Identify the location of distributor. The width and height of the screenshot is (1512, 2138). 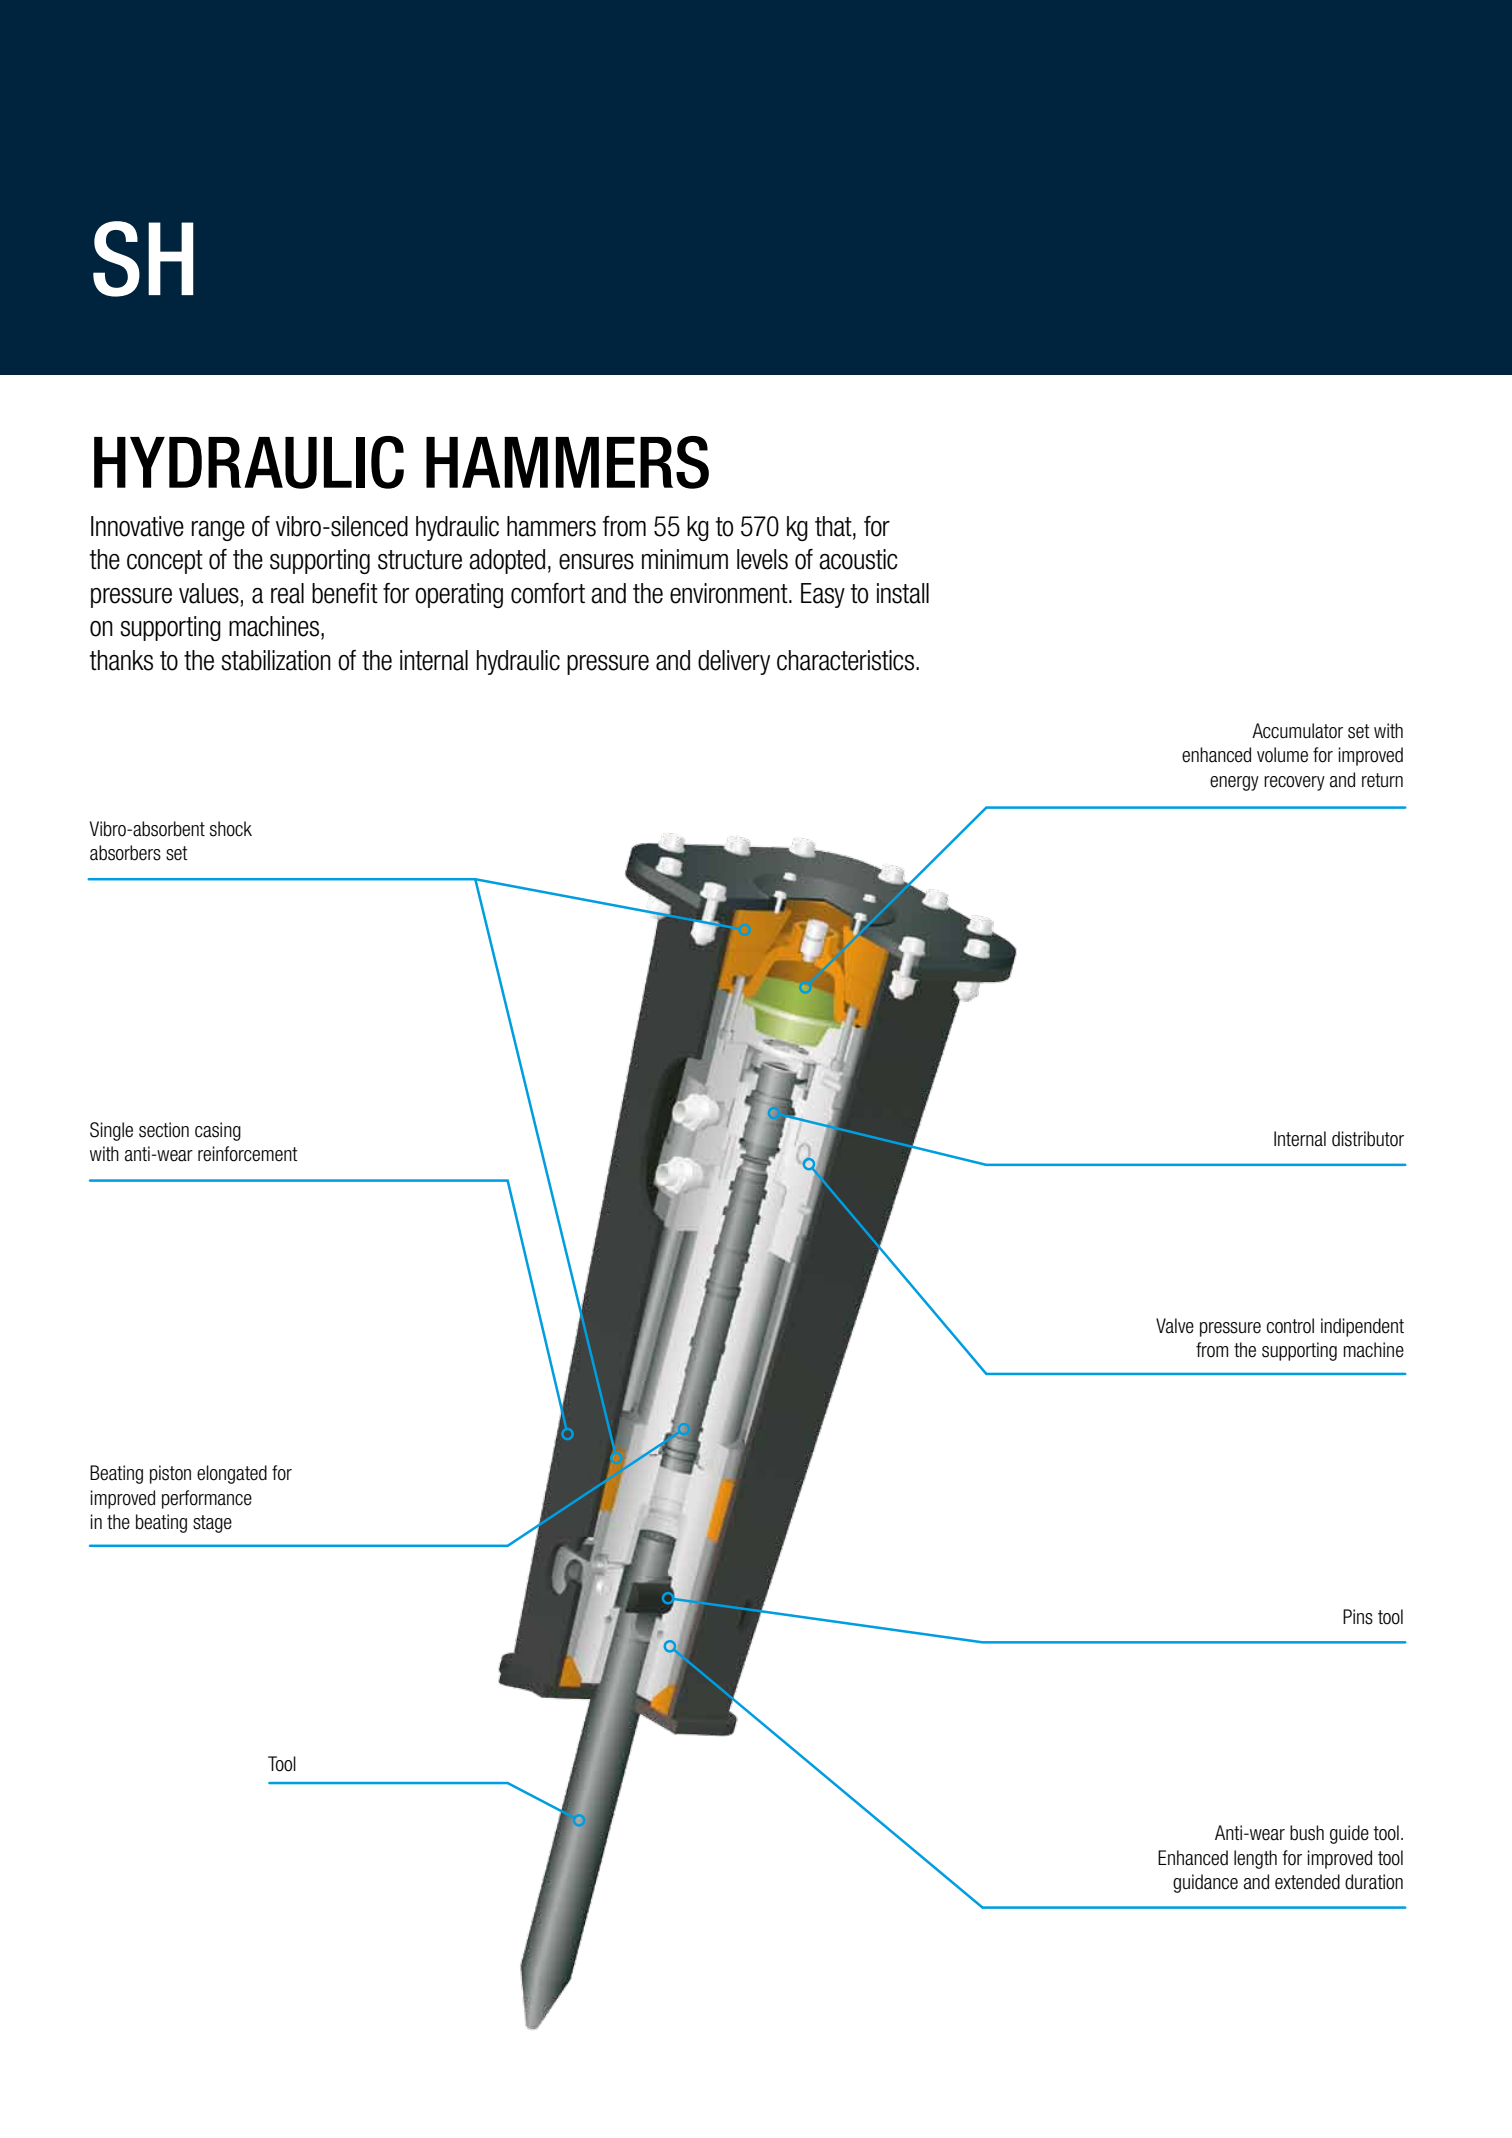
(1368, 1139).
